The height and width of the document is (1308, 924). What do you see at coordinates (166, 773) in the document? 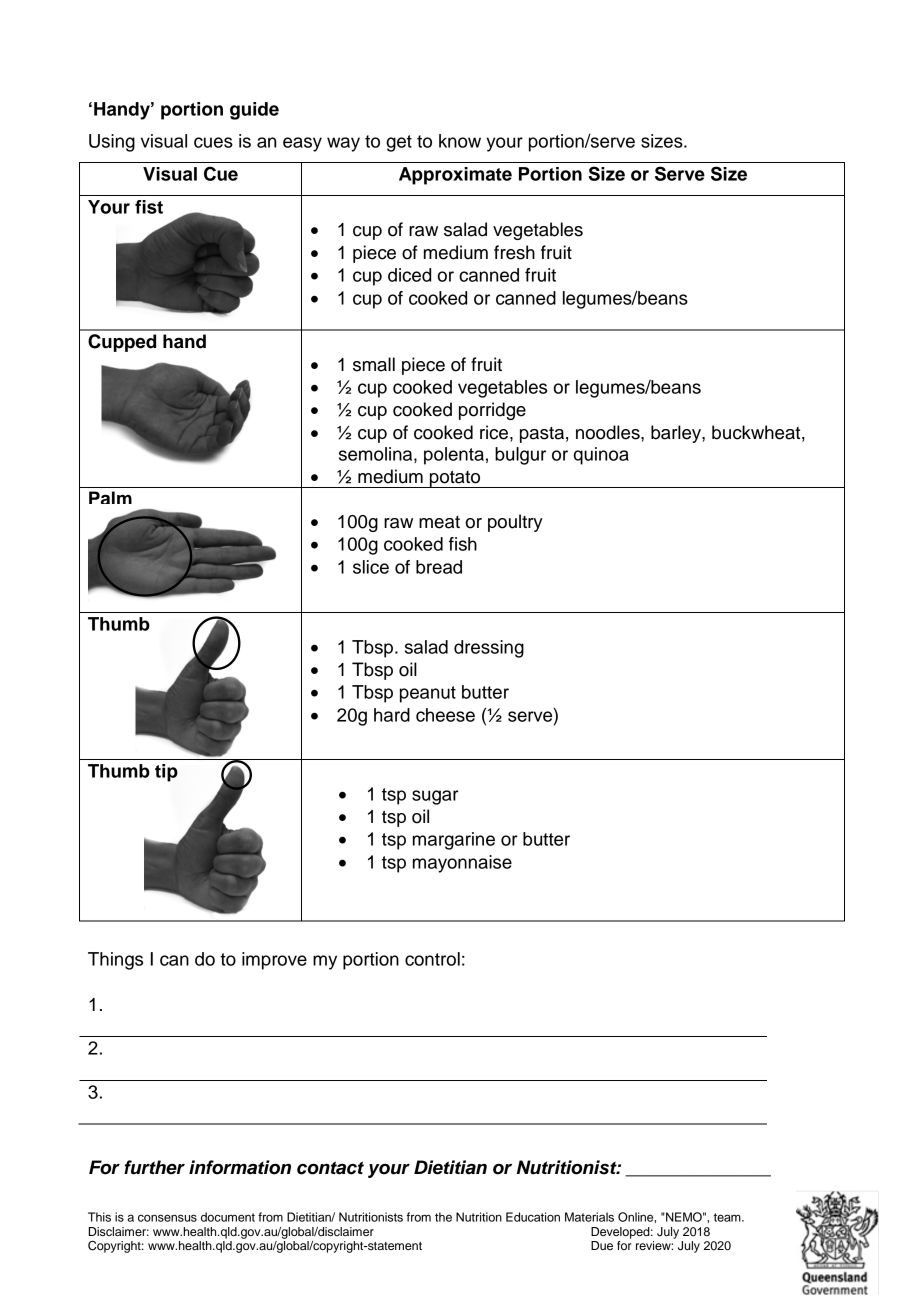
I see `tip` at bounding box center [166, 773].
